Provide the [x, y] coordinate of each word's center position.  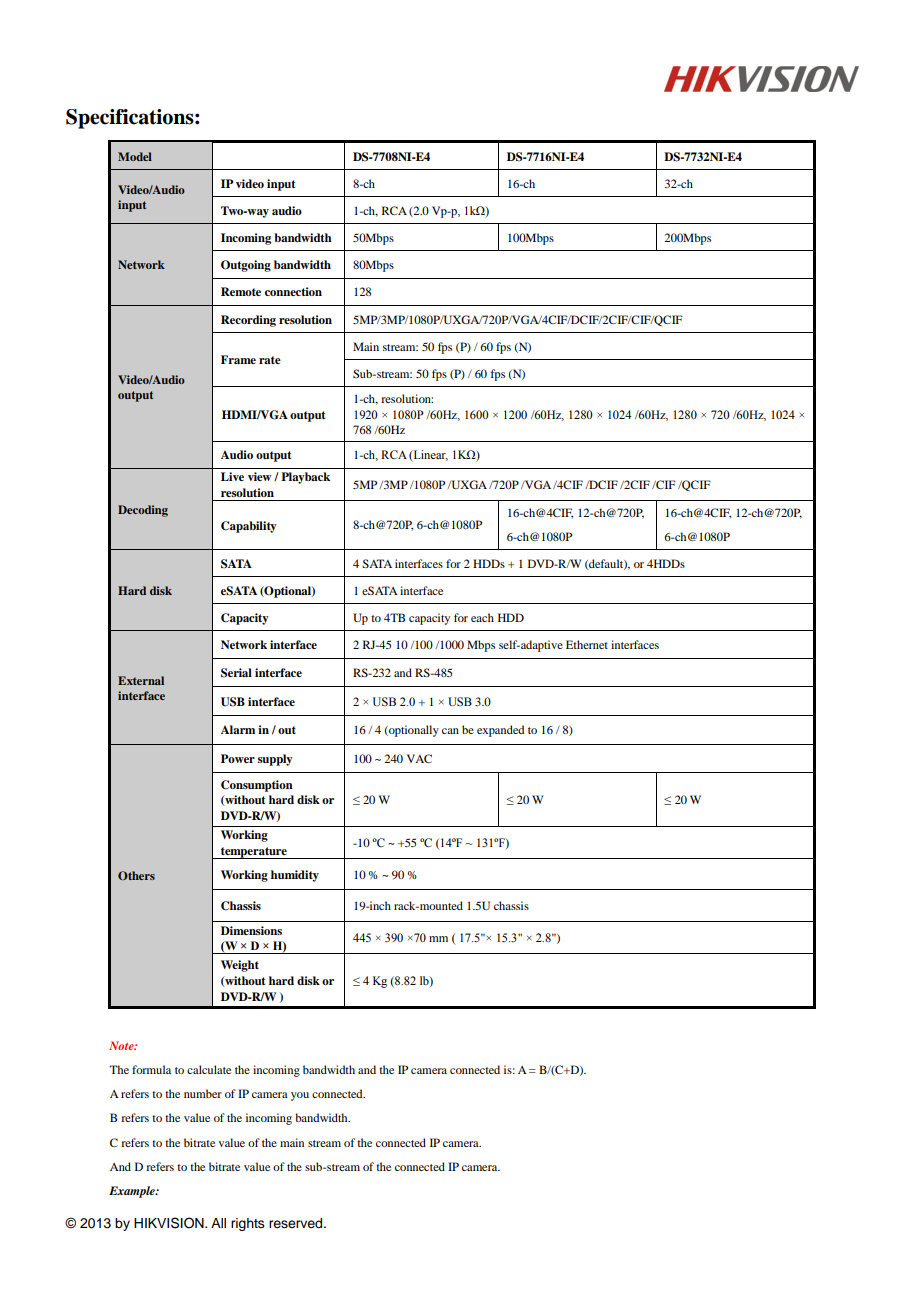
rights [248, 1224]
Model [135, 156]
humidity [295, 876]
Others [136, 875]
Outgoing [246, 266]
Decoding [143, 511]
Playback [305, 478]
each [482, 617]
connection [293, 291]
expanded [500, 731]
